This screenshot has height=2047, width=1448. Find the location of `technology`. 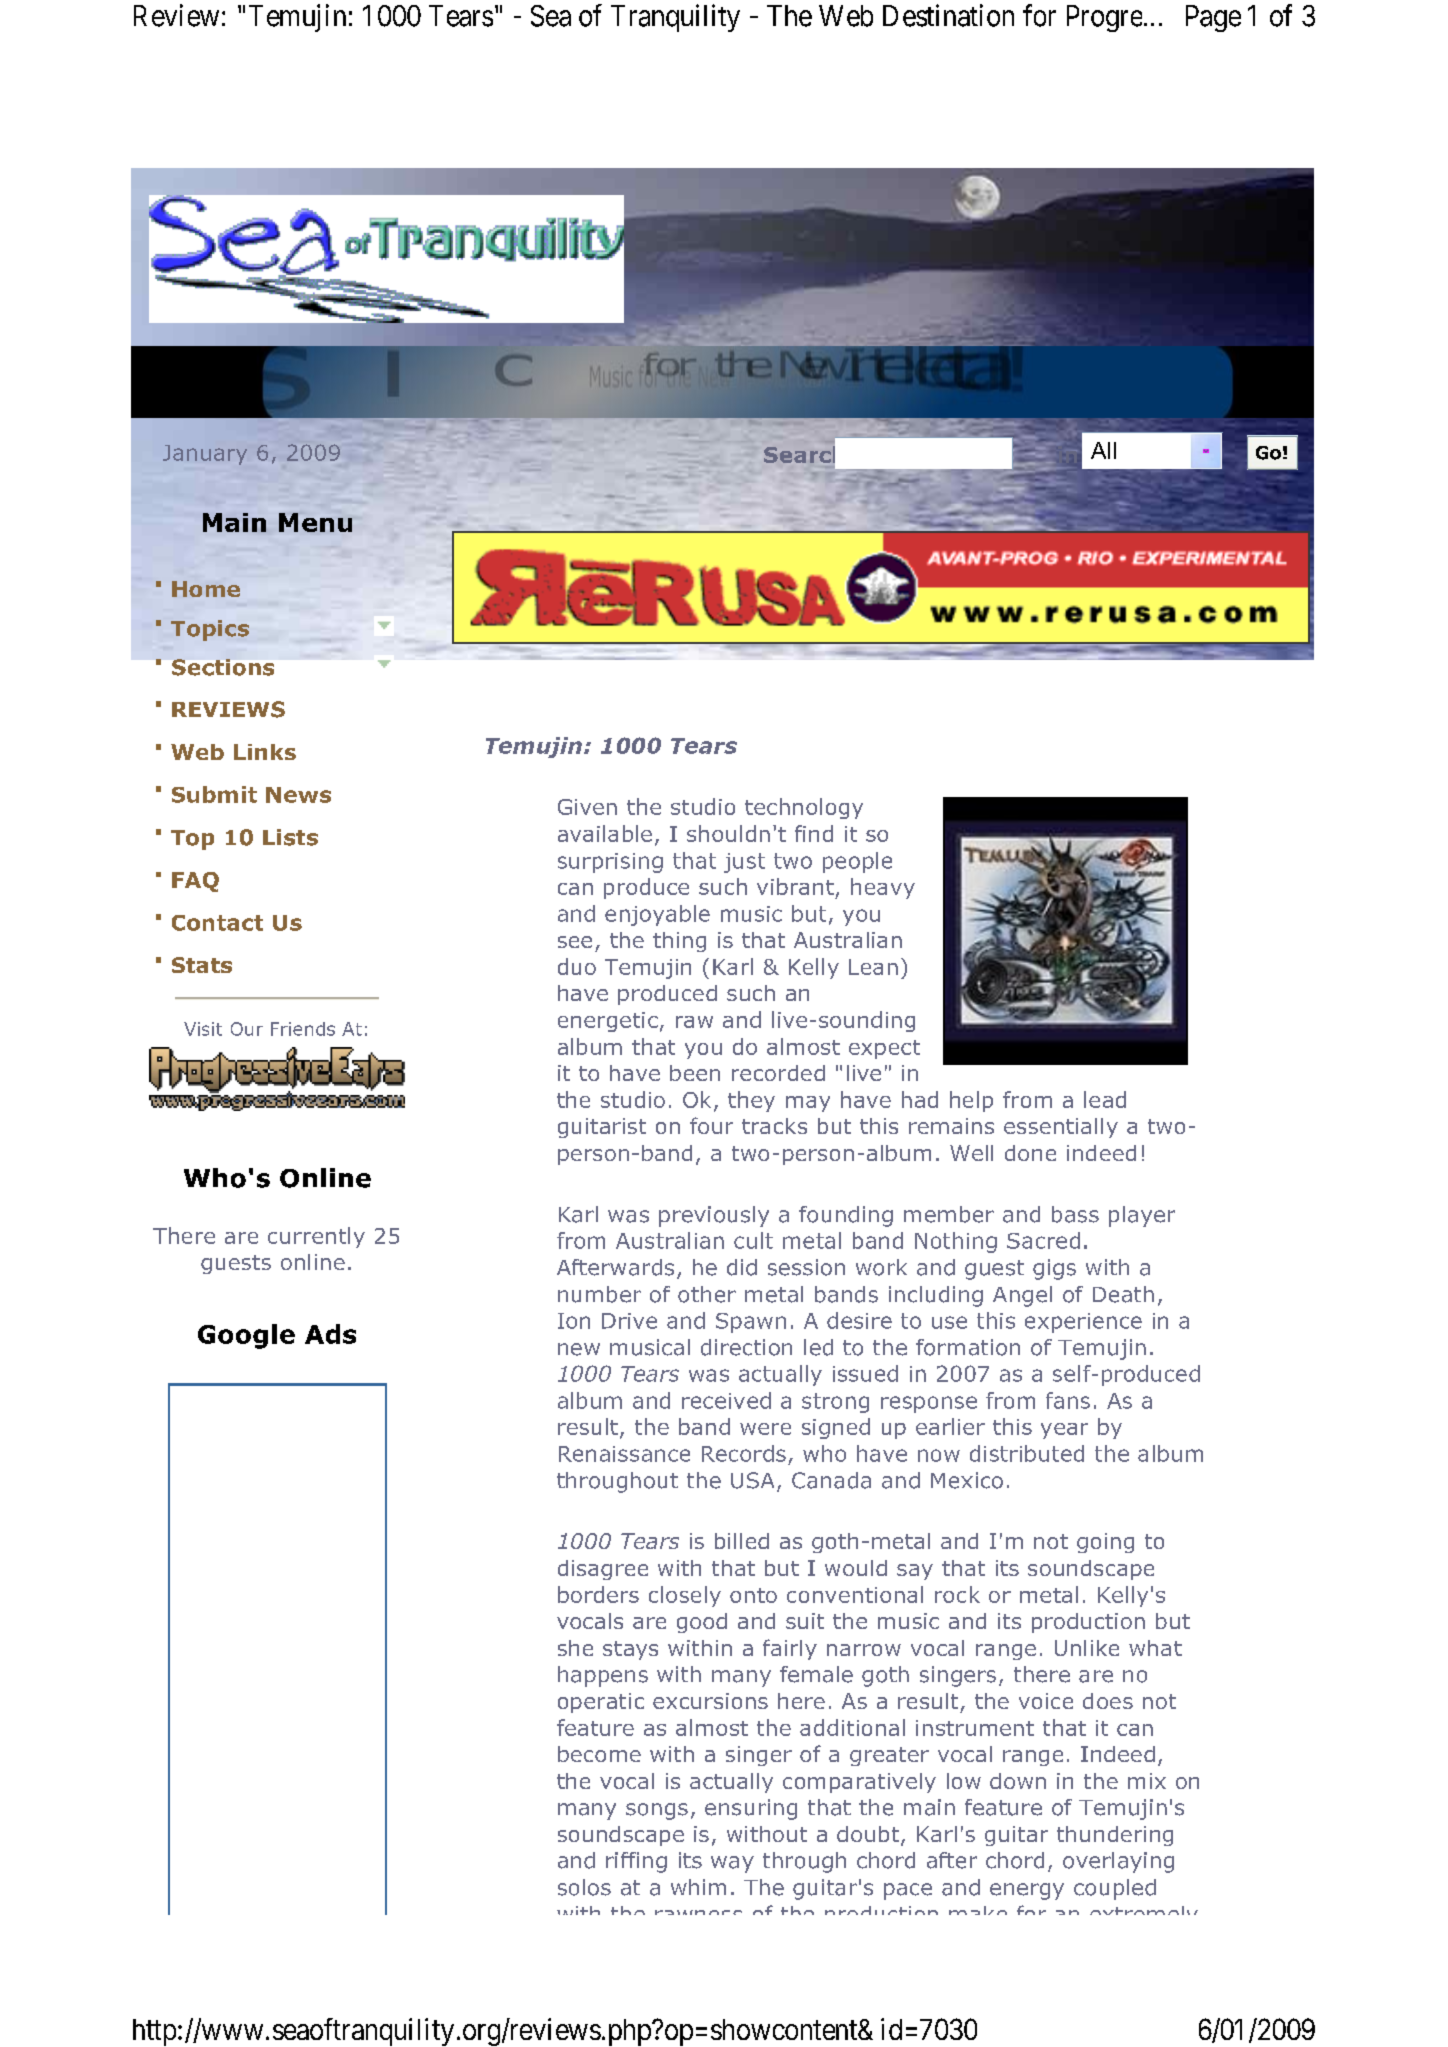

technology is located at coordinates (804, 808).
